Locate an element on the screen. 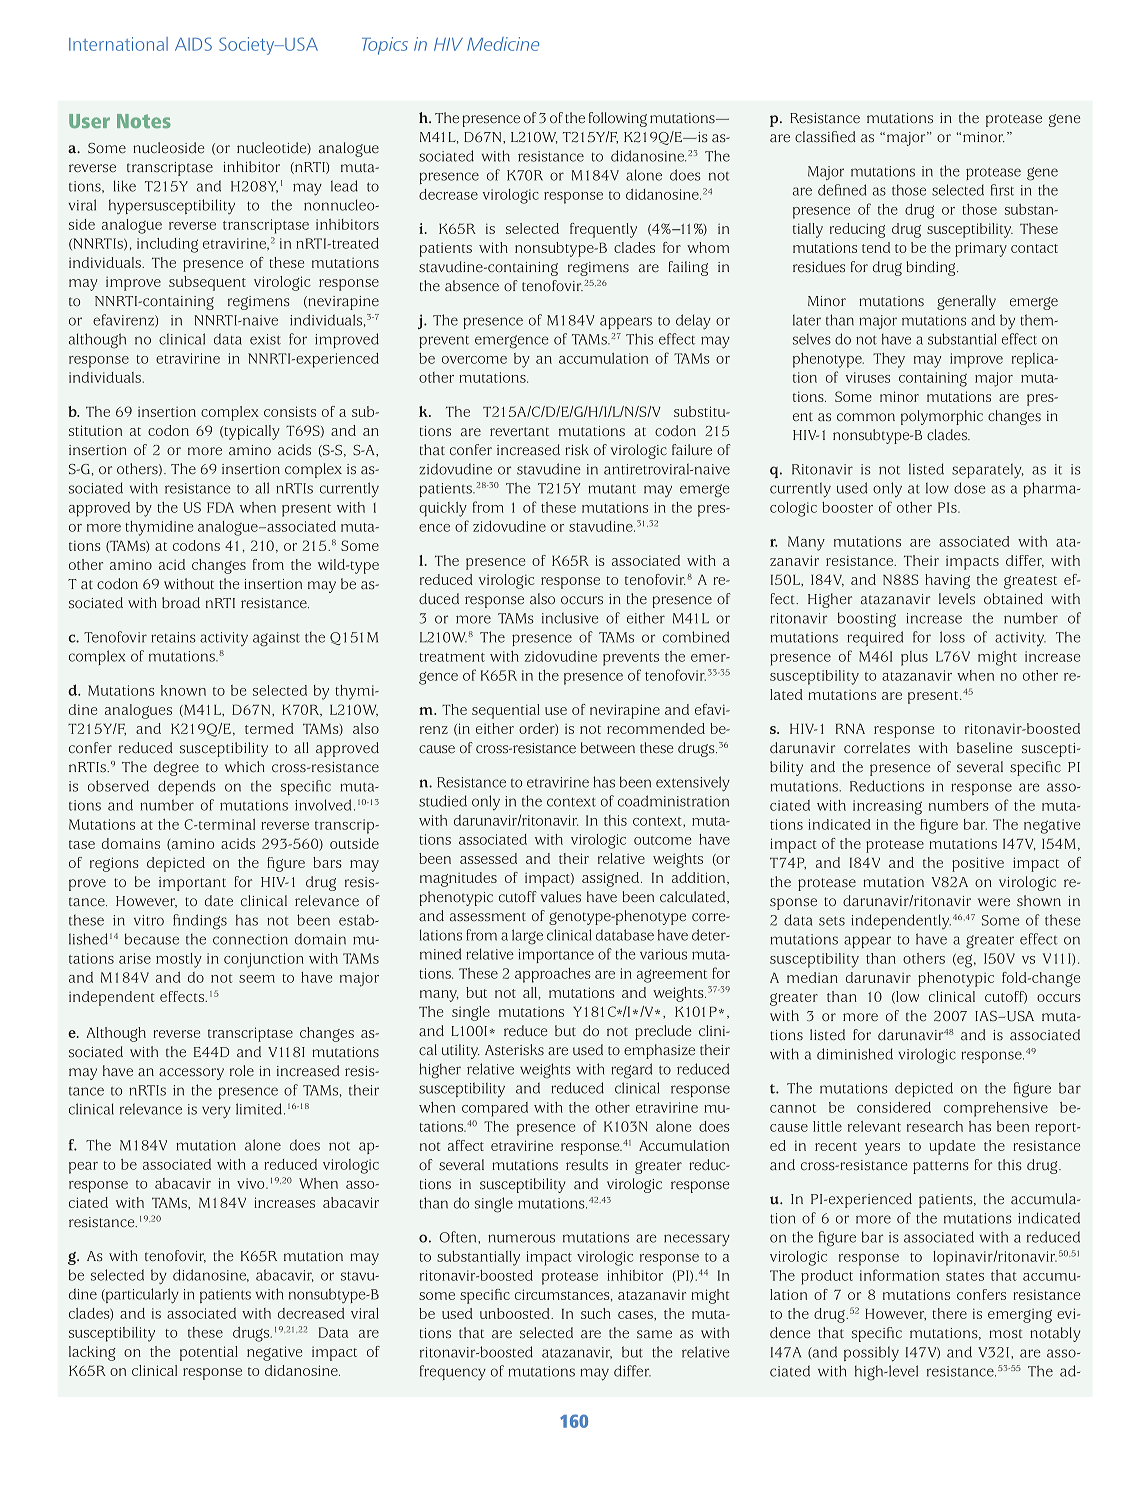  potential is located at coordinates (209, 1353).
